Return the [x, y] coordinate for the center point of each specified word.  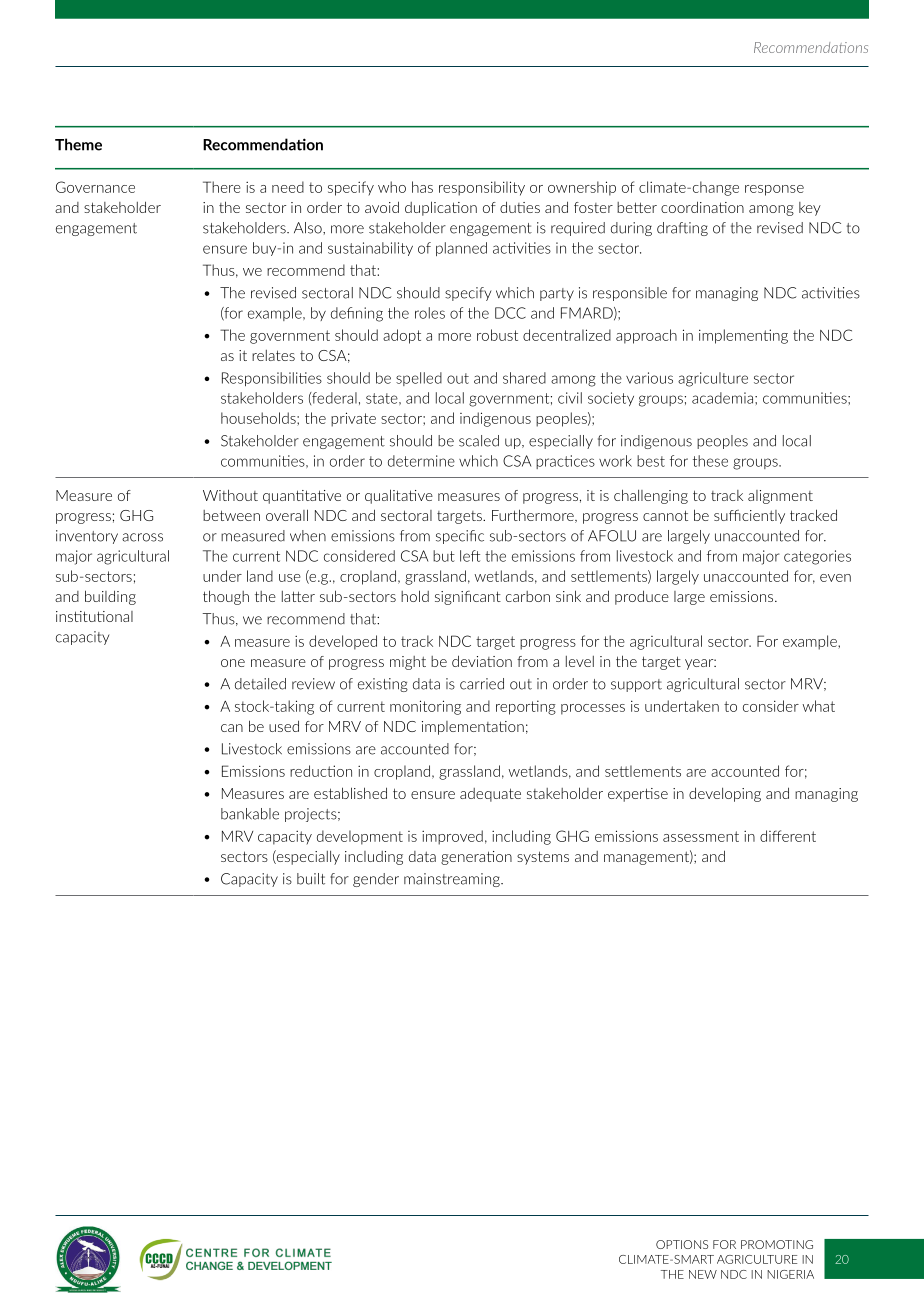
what [818, 706]
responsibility [482, 188]
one [233, 663]
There [222, 187]
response [774, 190]
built [311, 879]
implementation [473, 728]
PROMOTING [777, 1244]
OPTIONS [682, 1244]
